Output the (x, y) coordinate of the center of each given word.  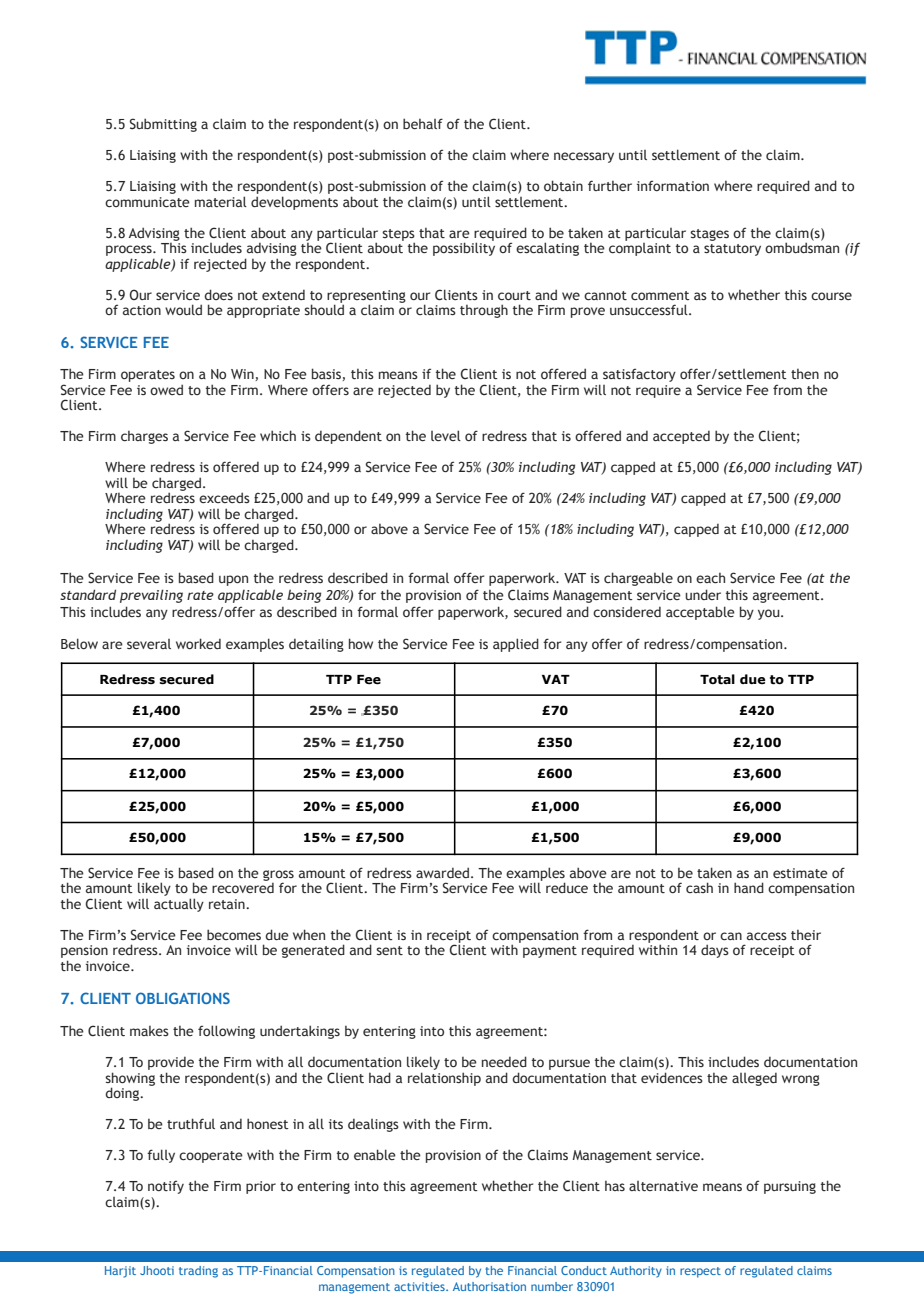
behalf (423, 123)
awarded (442, 872)
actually (179, 905)
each (710, 578)
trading (198, 1272)
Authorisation (489, 1286)
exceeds (224, 497)
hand (749, 887)
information (673, 186)
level (446, 435)
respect (700, 1272)
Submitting (163, 125)
